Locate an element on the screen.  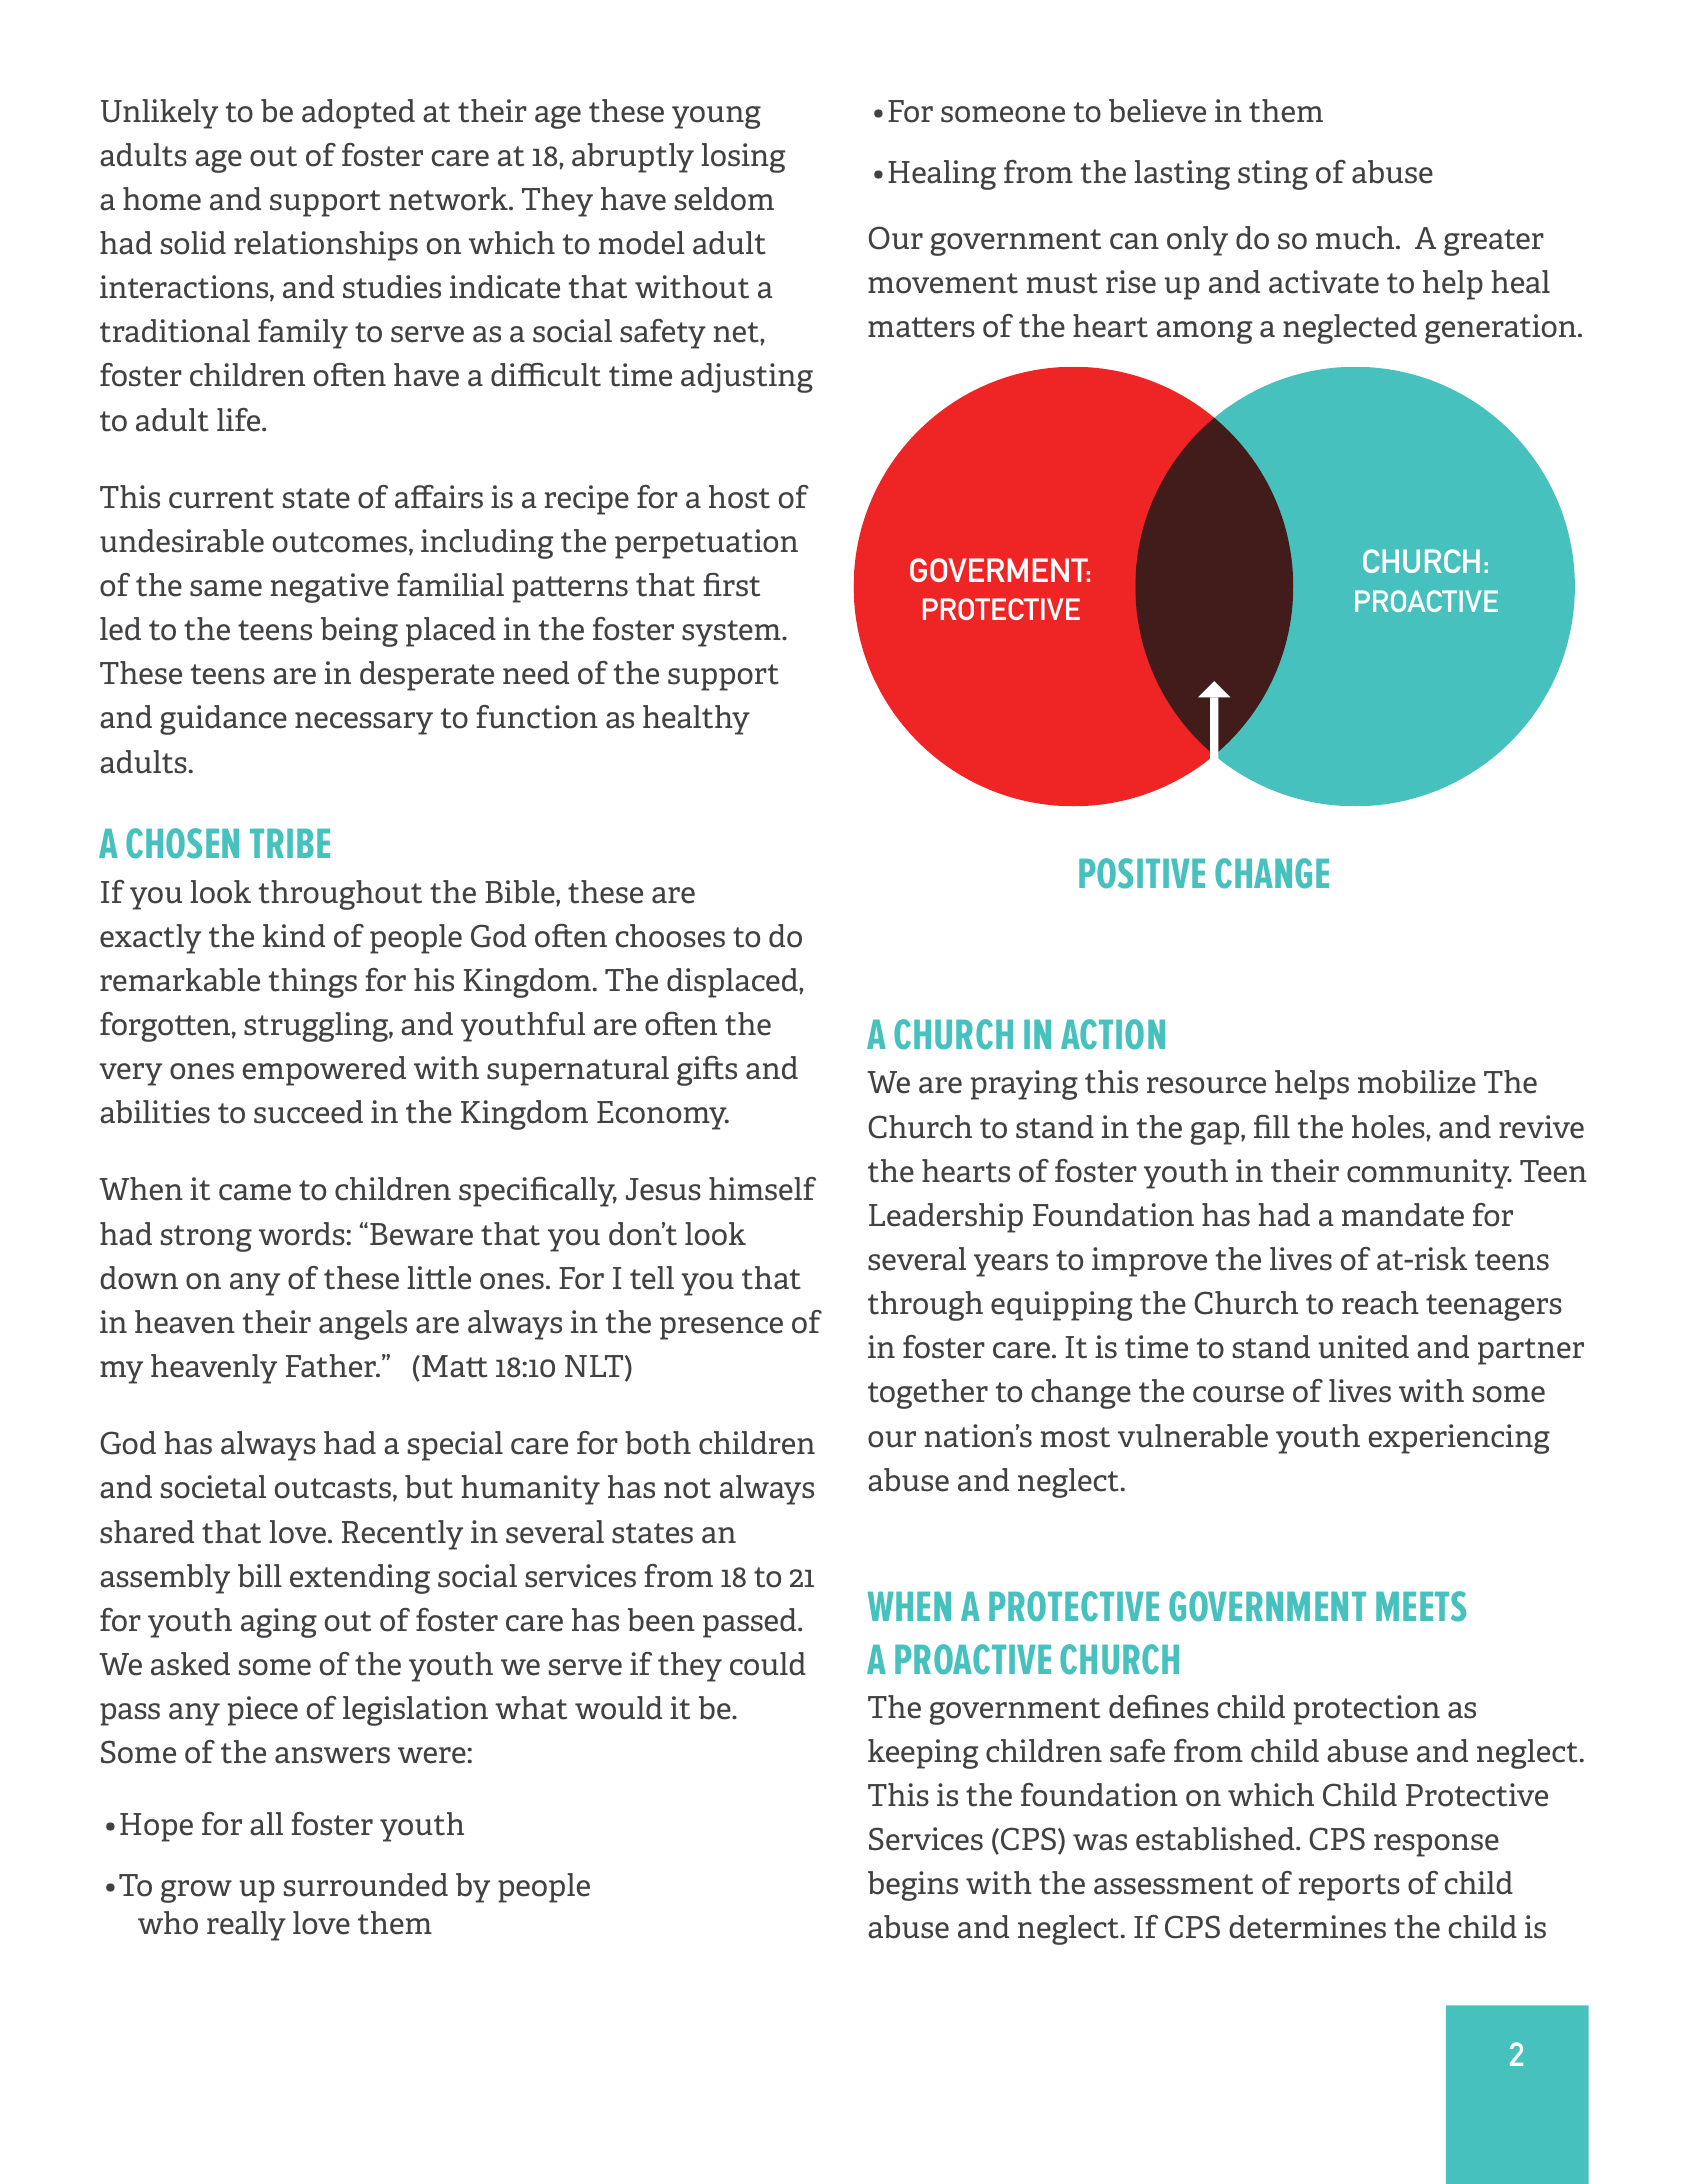
presence is located at coordinates (721, 1328).
